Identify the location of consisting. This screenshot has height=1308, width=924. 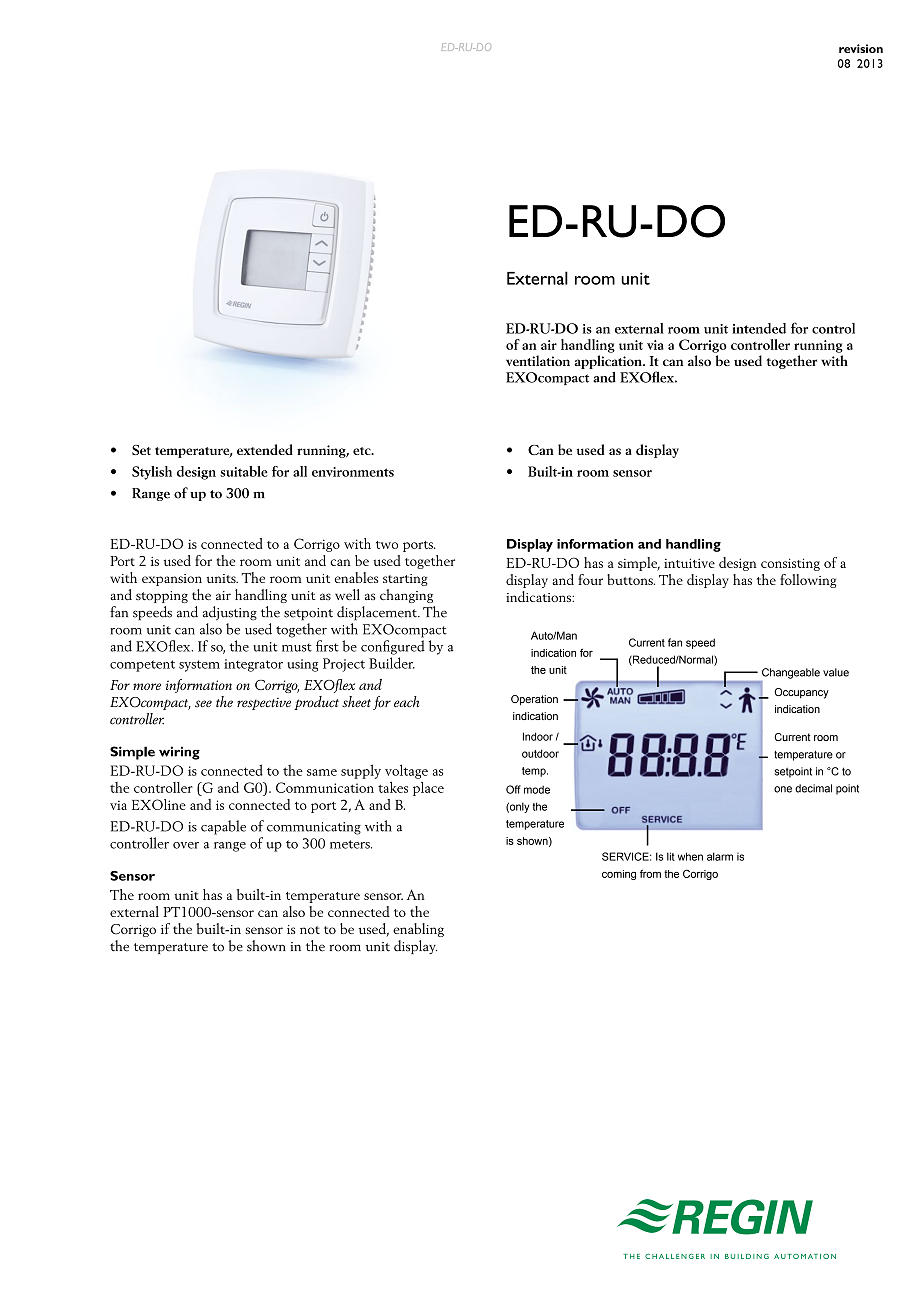
(790, 564).
